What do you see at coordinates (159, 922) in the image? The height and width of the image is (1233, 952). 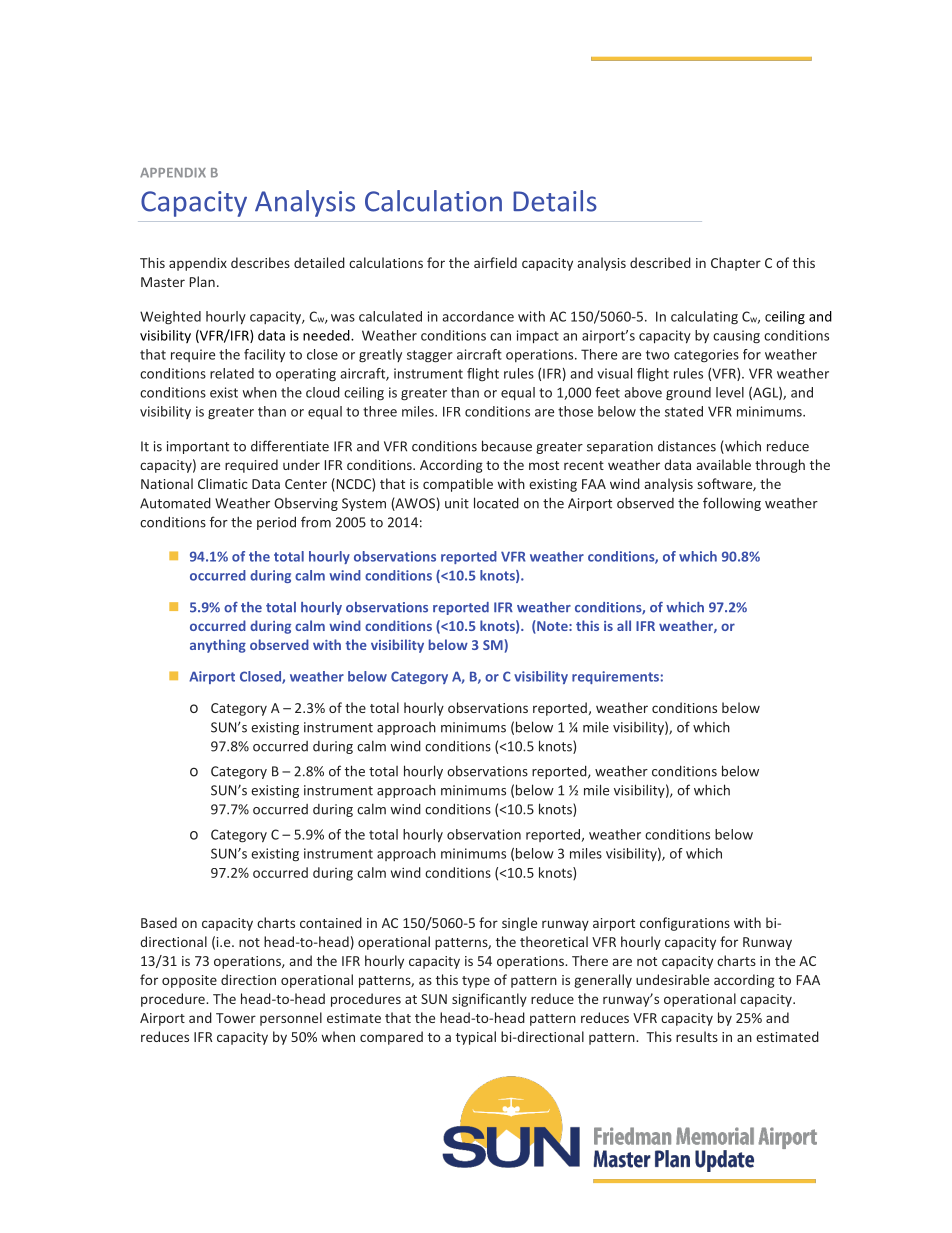 I see `Based` at bounding box center [159, 922].
